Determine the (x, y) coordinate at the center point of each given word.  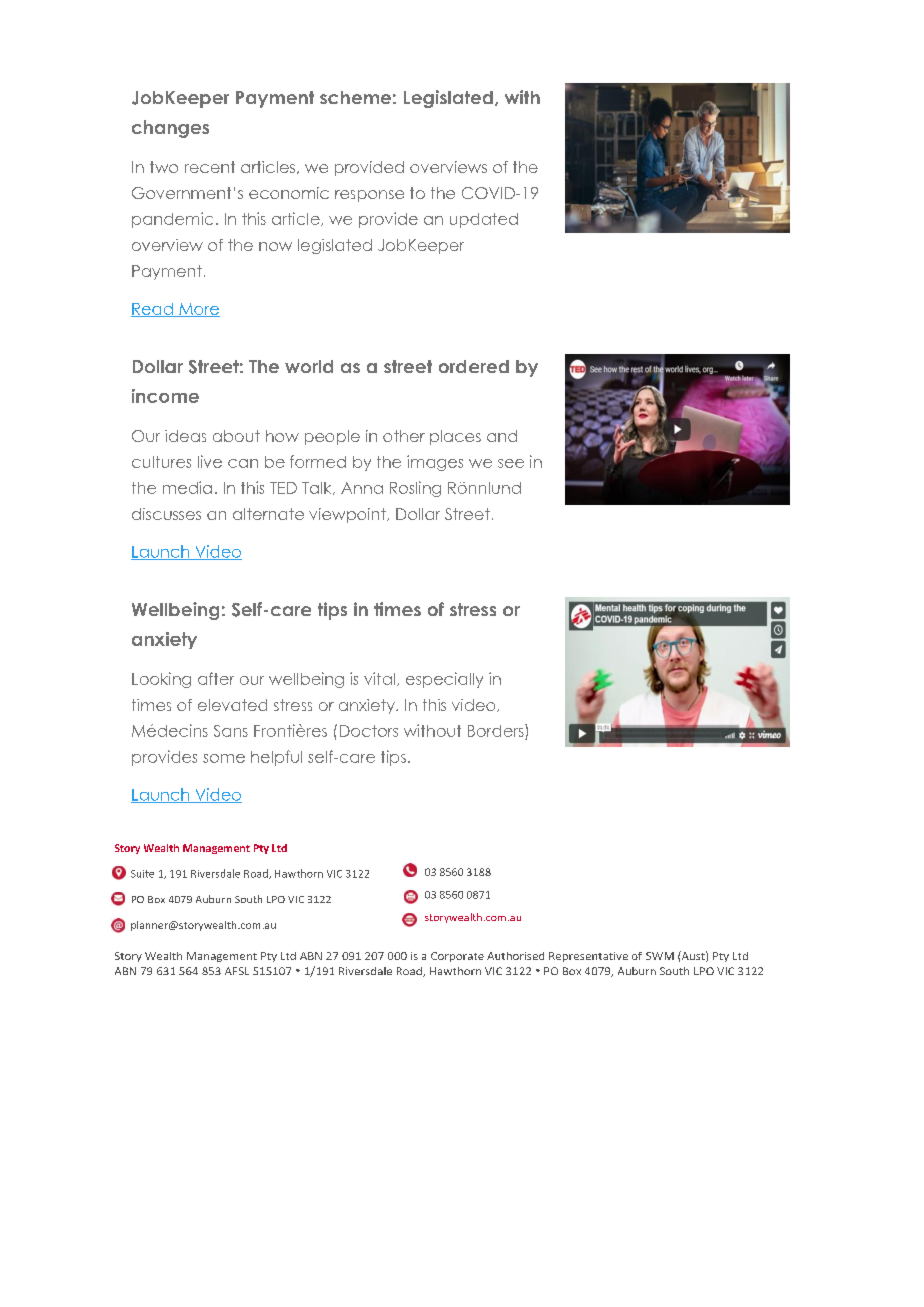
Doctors (369, 731)
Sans (231, 731)
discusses (166, 514)
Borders (497, 730)
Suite (142, 874)
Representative (588, 957)
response (369, 196)
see (511, 463)
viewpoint (348, 515)
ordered (474, 366)
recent (210, 167)
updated (484, 220)
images (435, 463)
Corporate (457, 957)
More (198, 310)
